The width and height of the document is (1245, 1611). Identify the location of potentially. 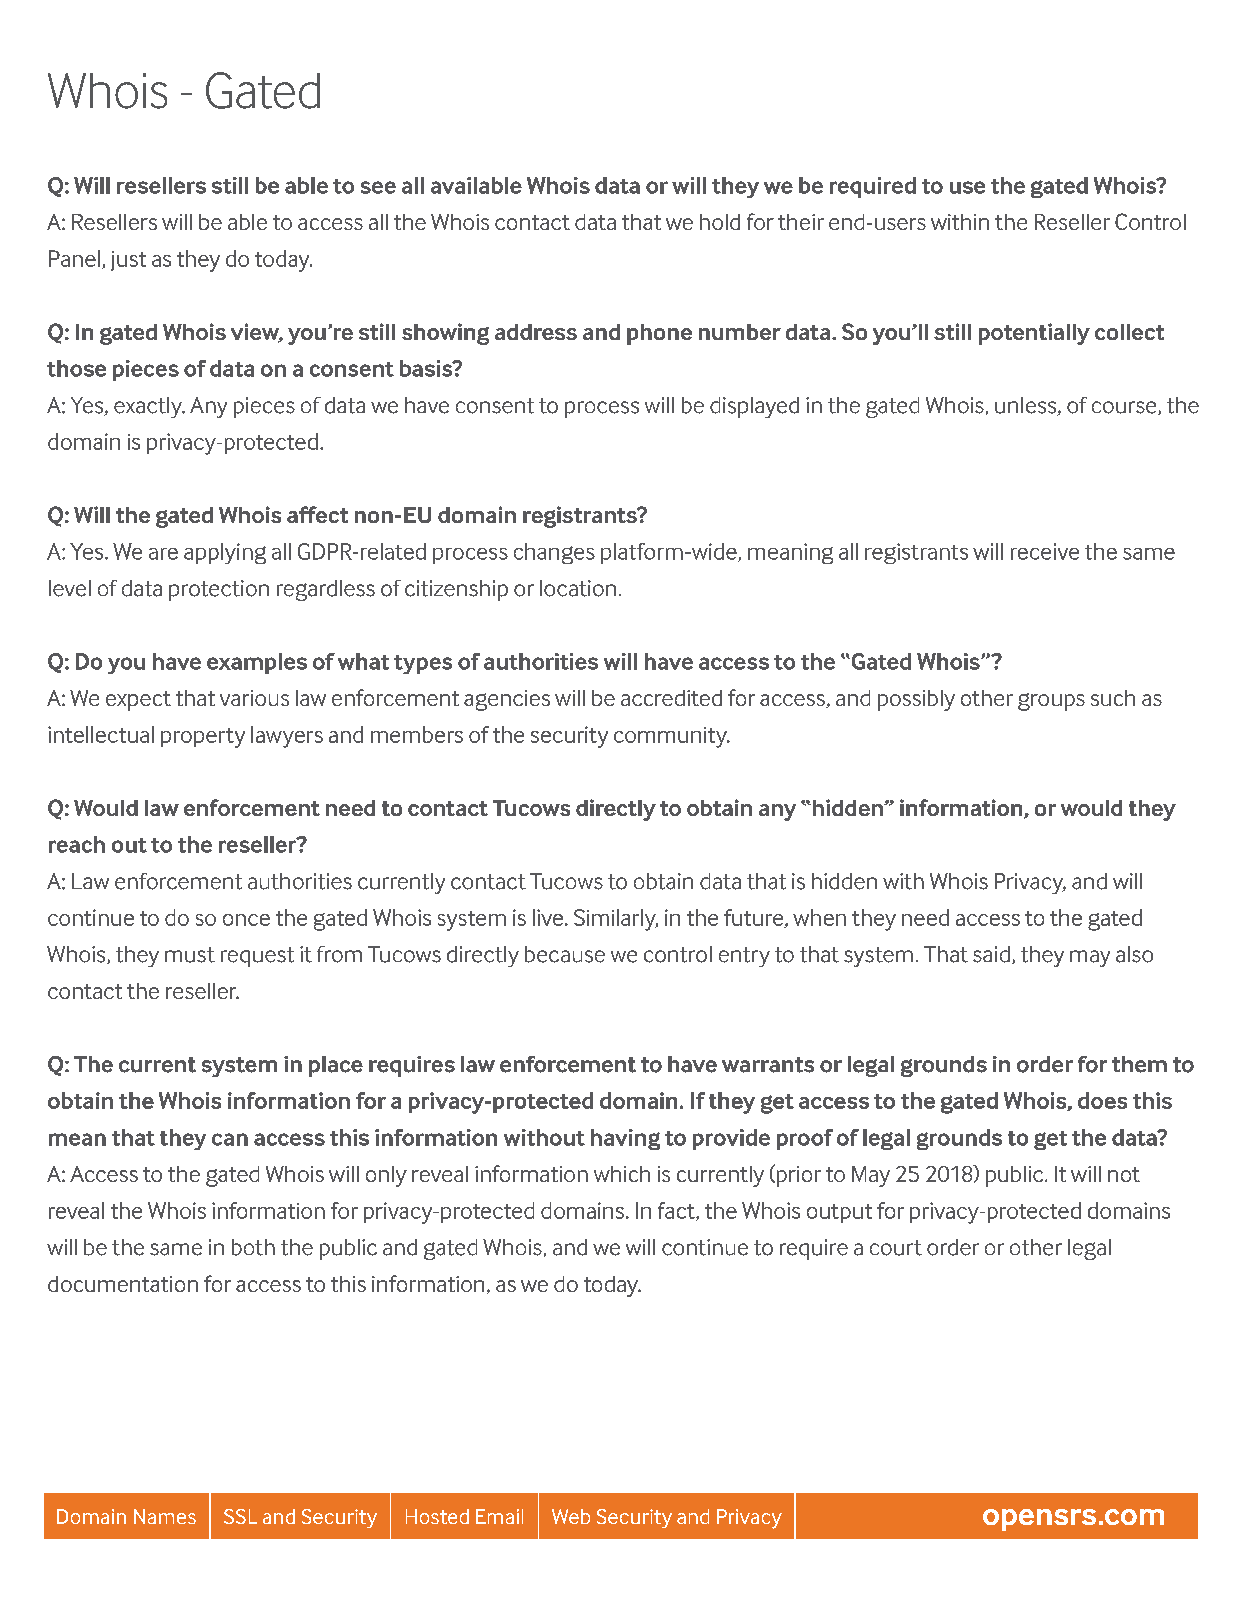
(1034, 334).
